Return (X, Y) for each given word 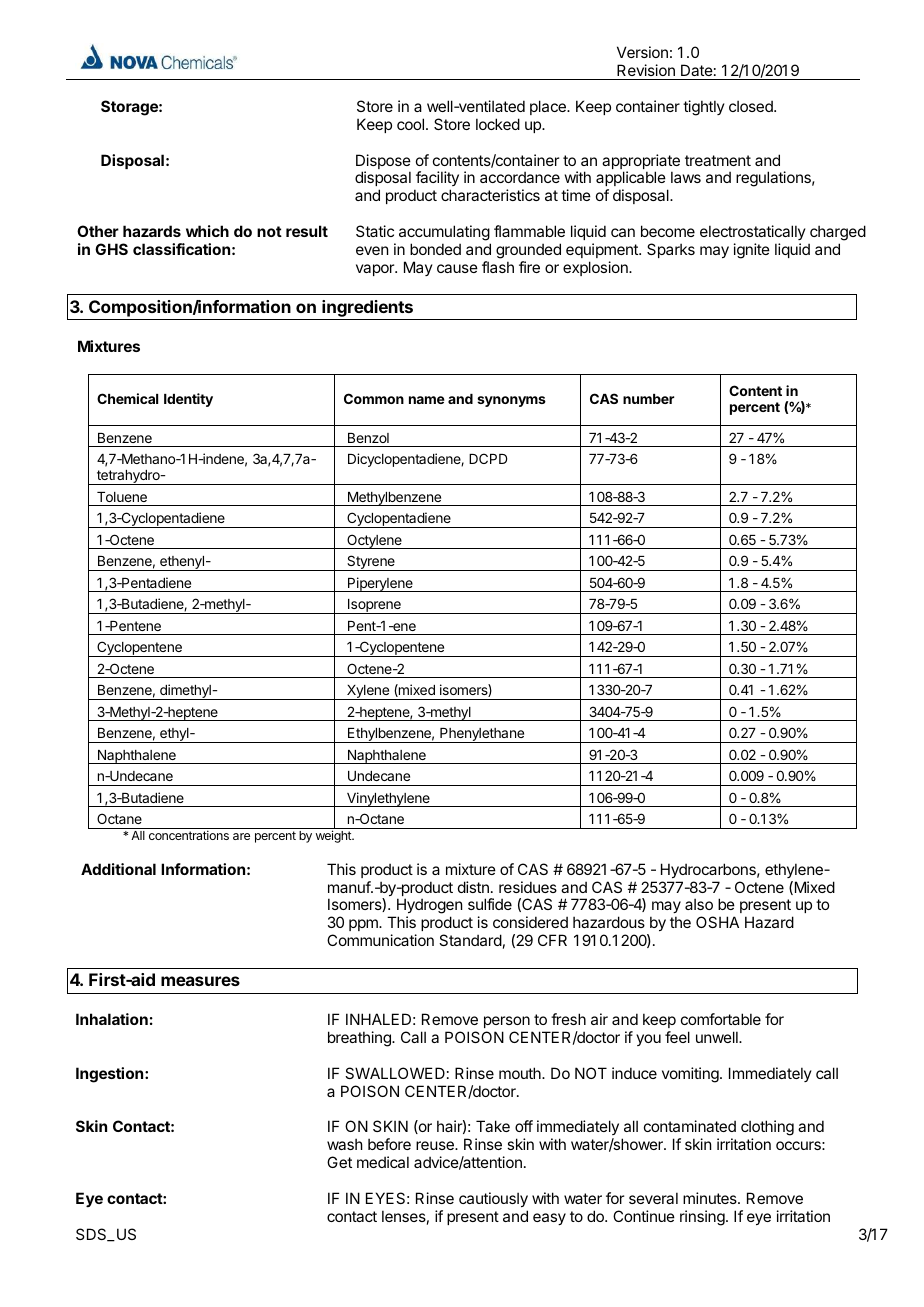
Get (339, 1162)
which (207, 231)
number (648, 399)
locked (498, 124)
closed (752, 106)
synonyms (511, 401)
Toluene (122, 497)
